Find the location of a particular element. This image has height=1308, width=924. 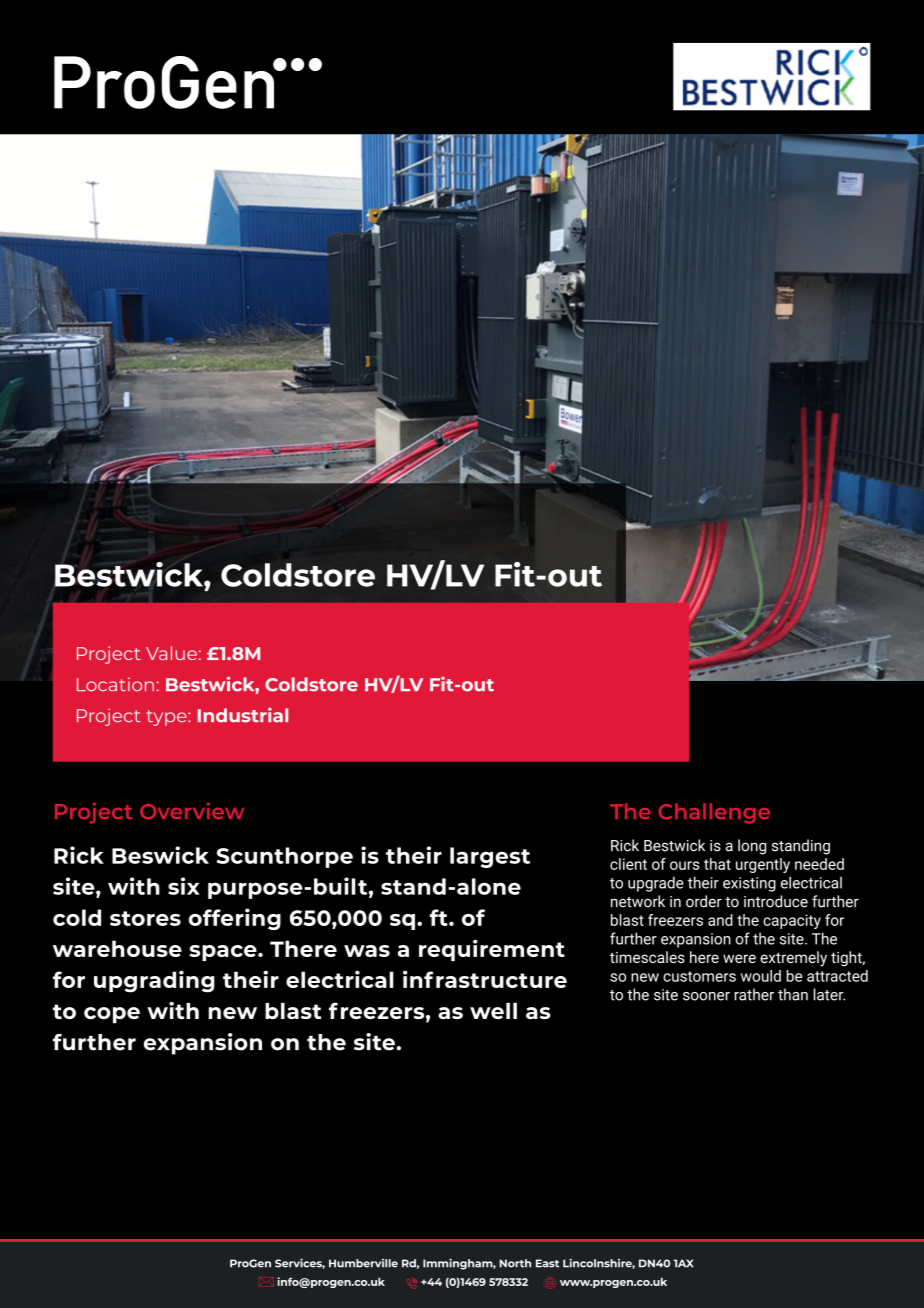

East is located at coordinates (547, 1263).
